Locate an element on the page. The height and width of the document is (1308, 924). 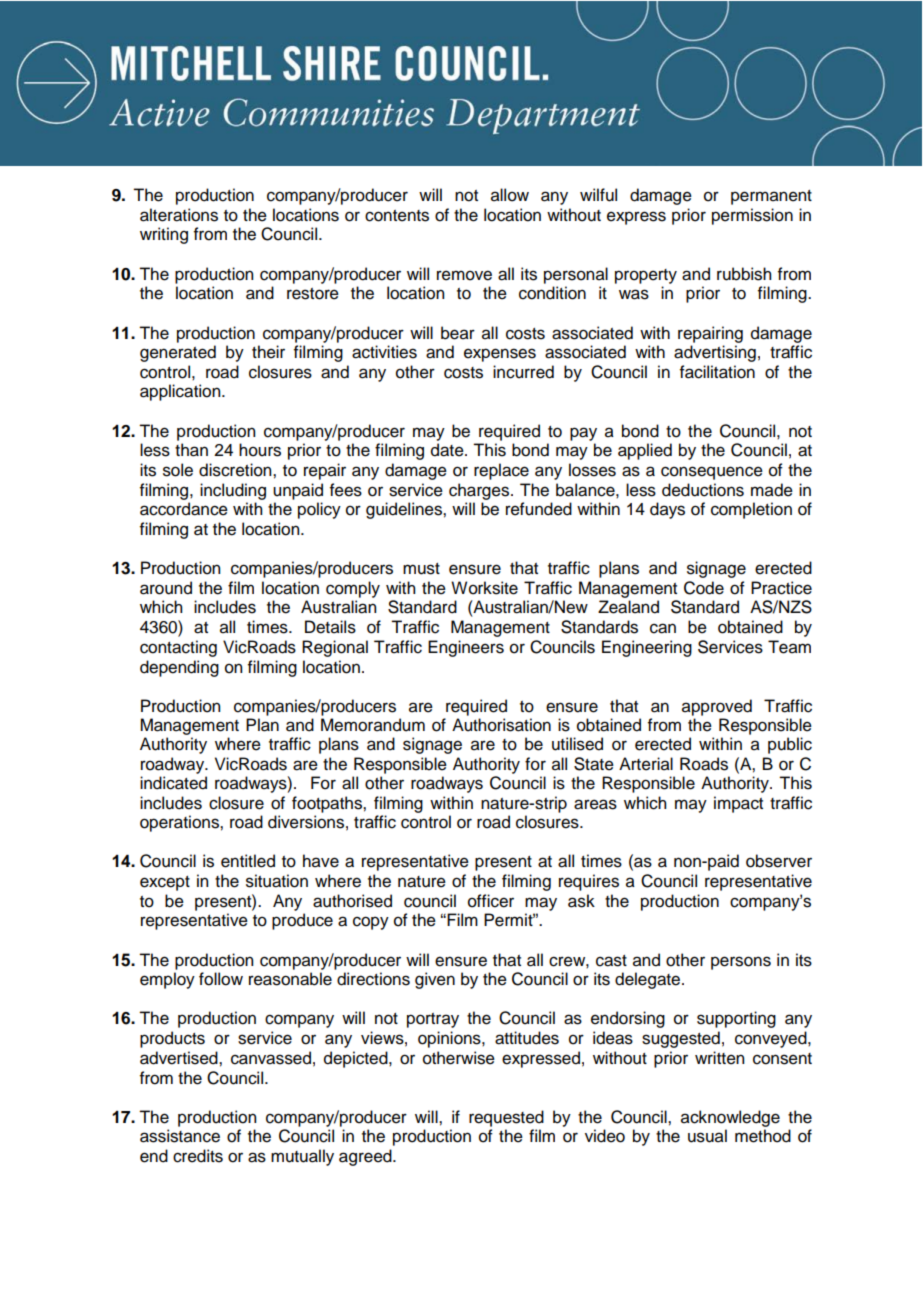
allow is located at coordinates (510, 195).
